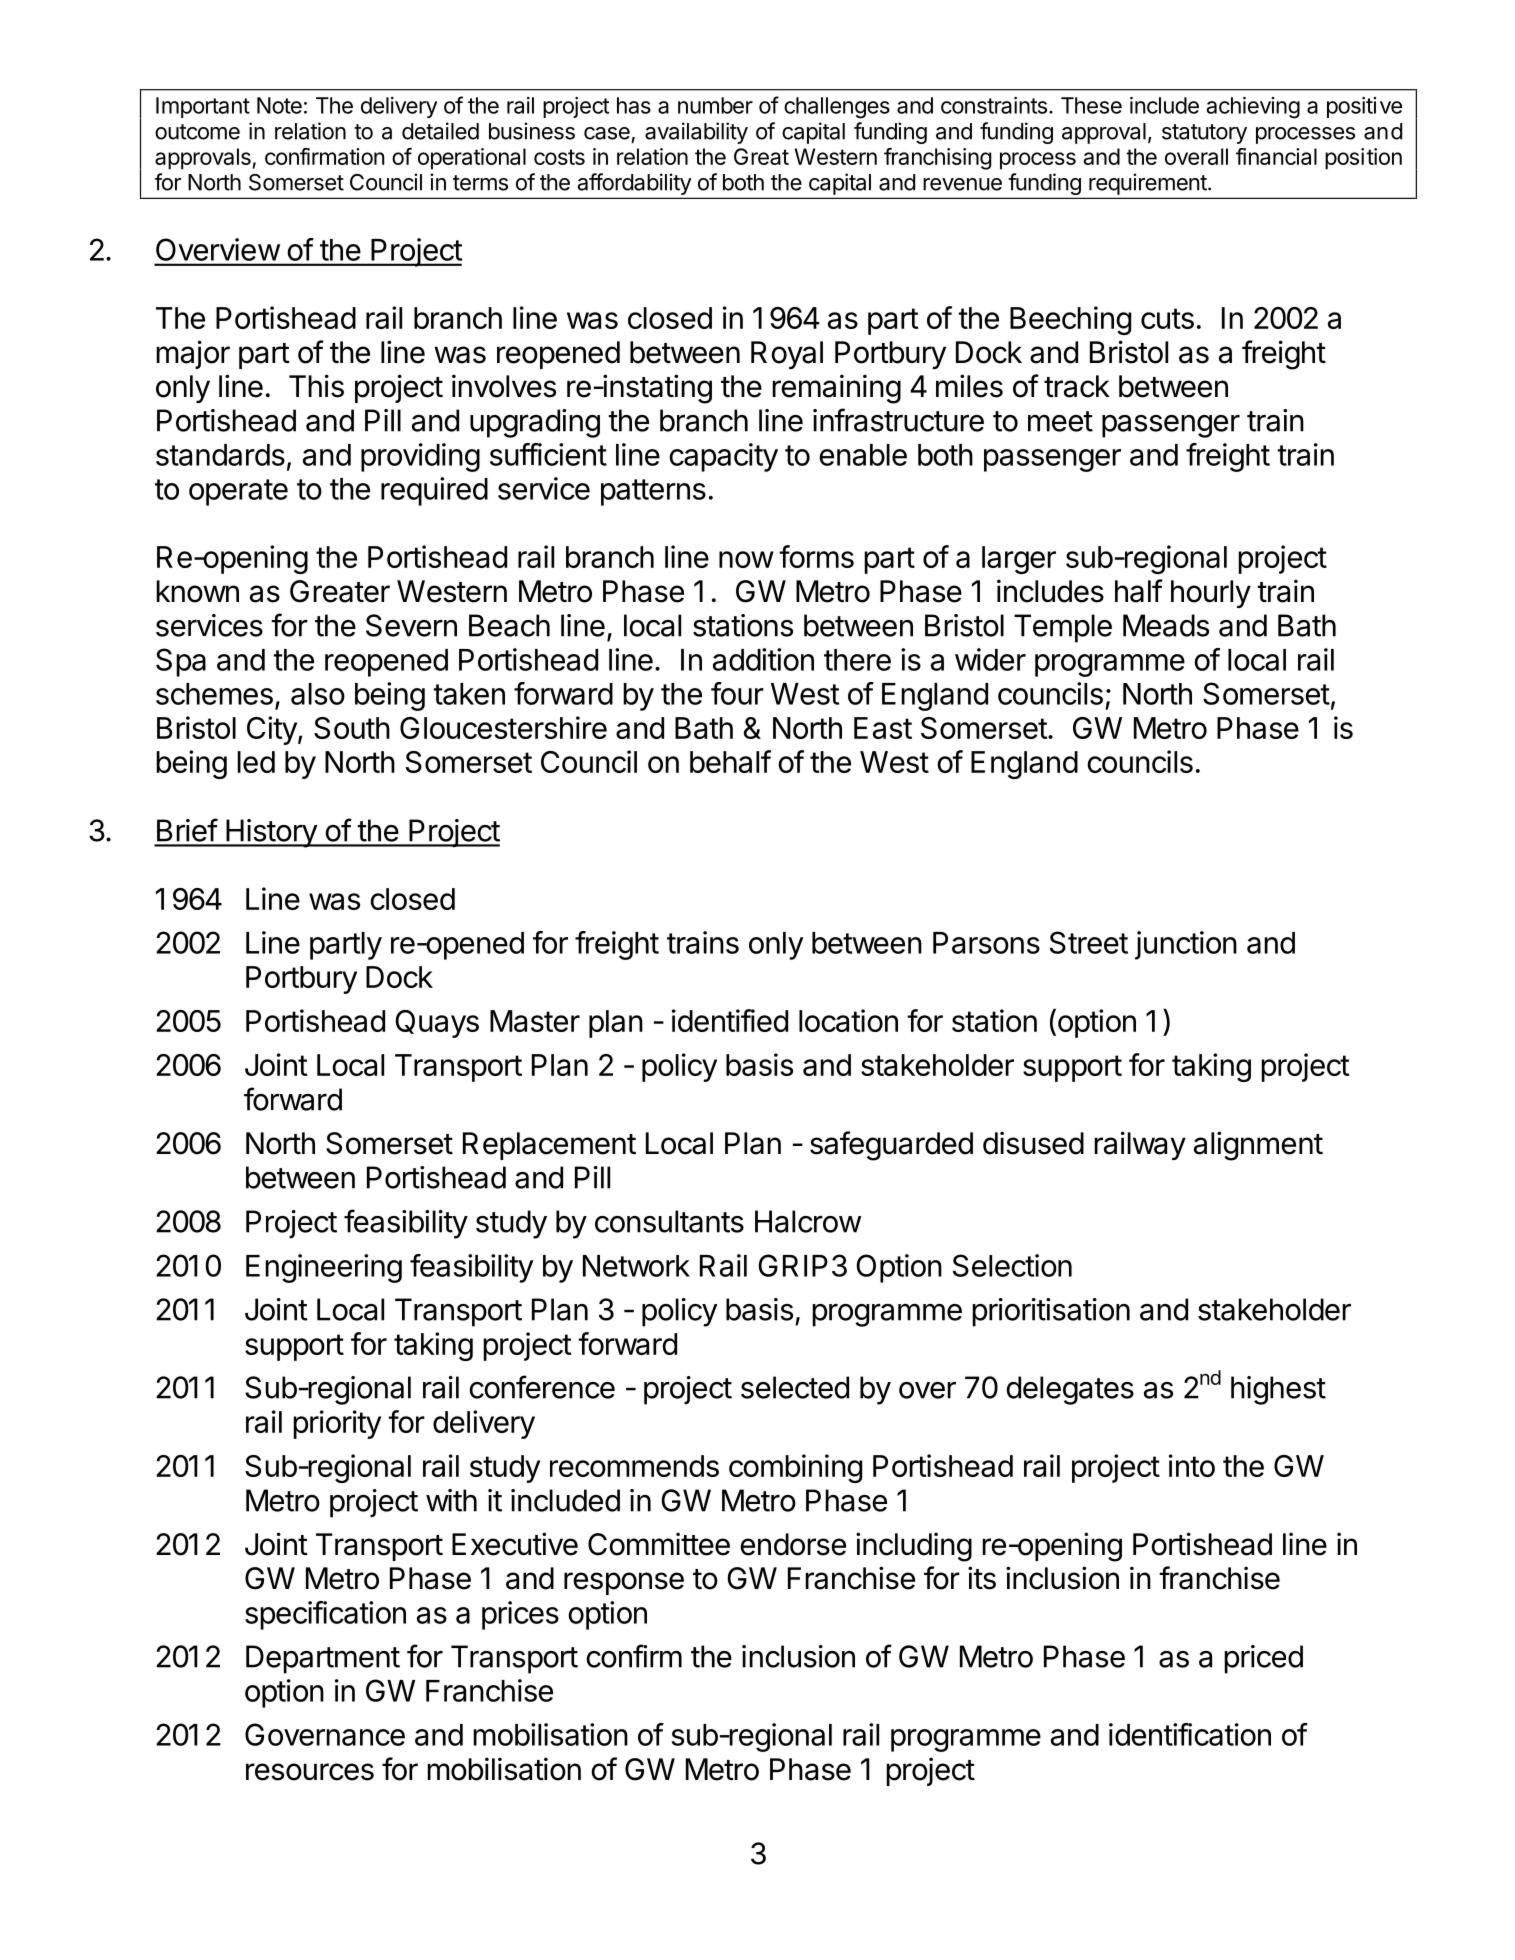 This screenshot has height=1960, width=1515. What do you see at coordinates (696, 133) in the screenshot?
I see `availability` at bounding box center [696, 133].
